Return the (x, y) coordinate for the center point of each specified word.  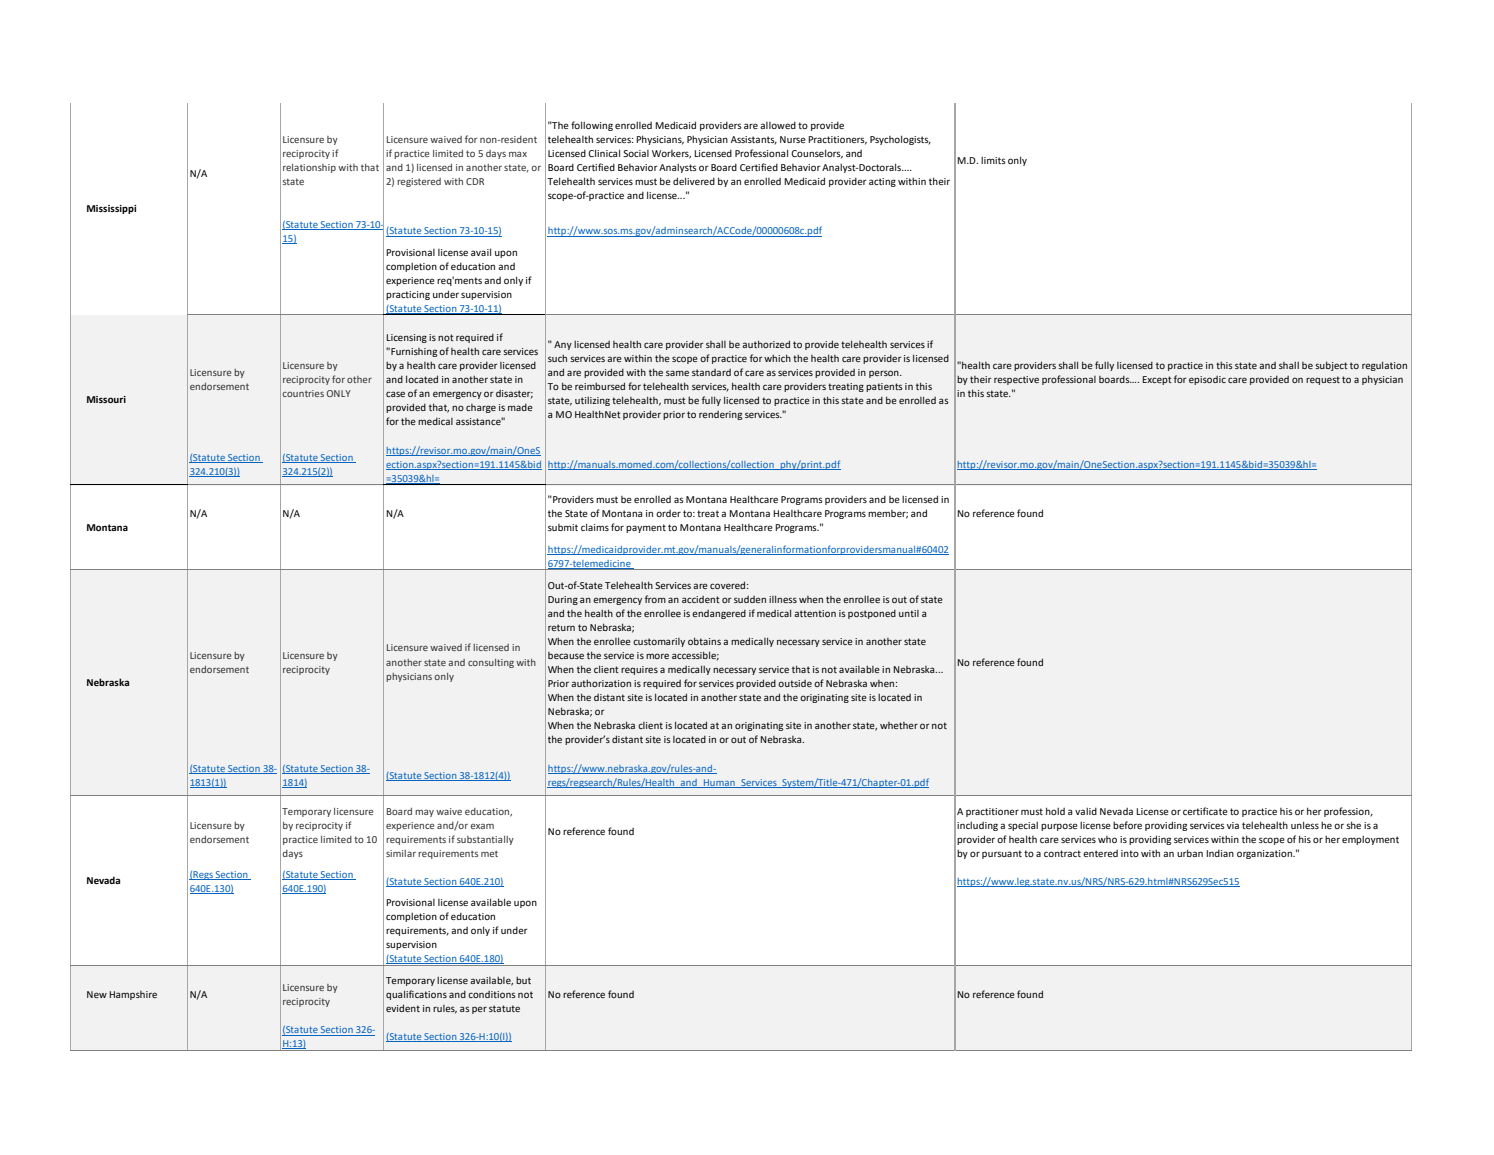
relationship (309, 168)
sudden (750, 599)
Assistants (754, 140)
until (909, 613)
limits (993, 160)
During (563, 600)
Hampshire (133, 995)
